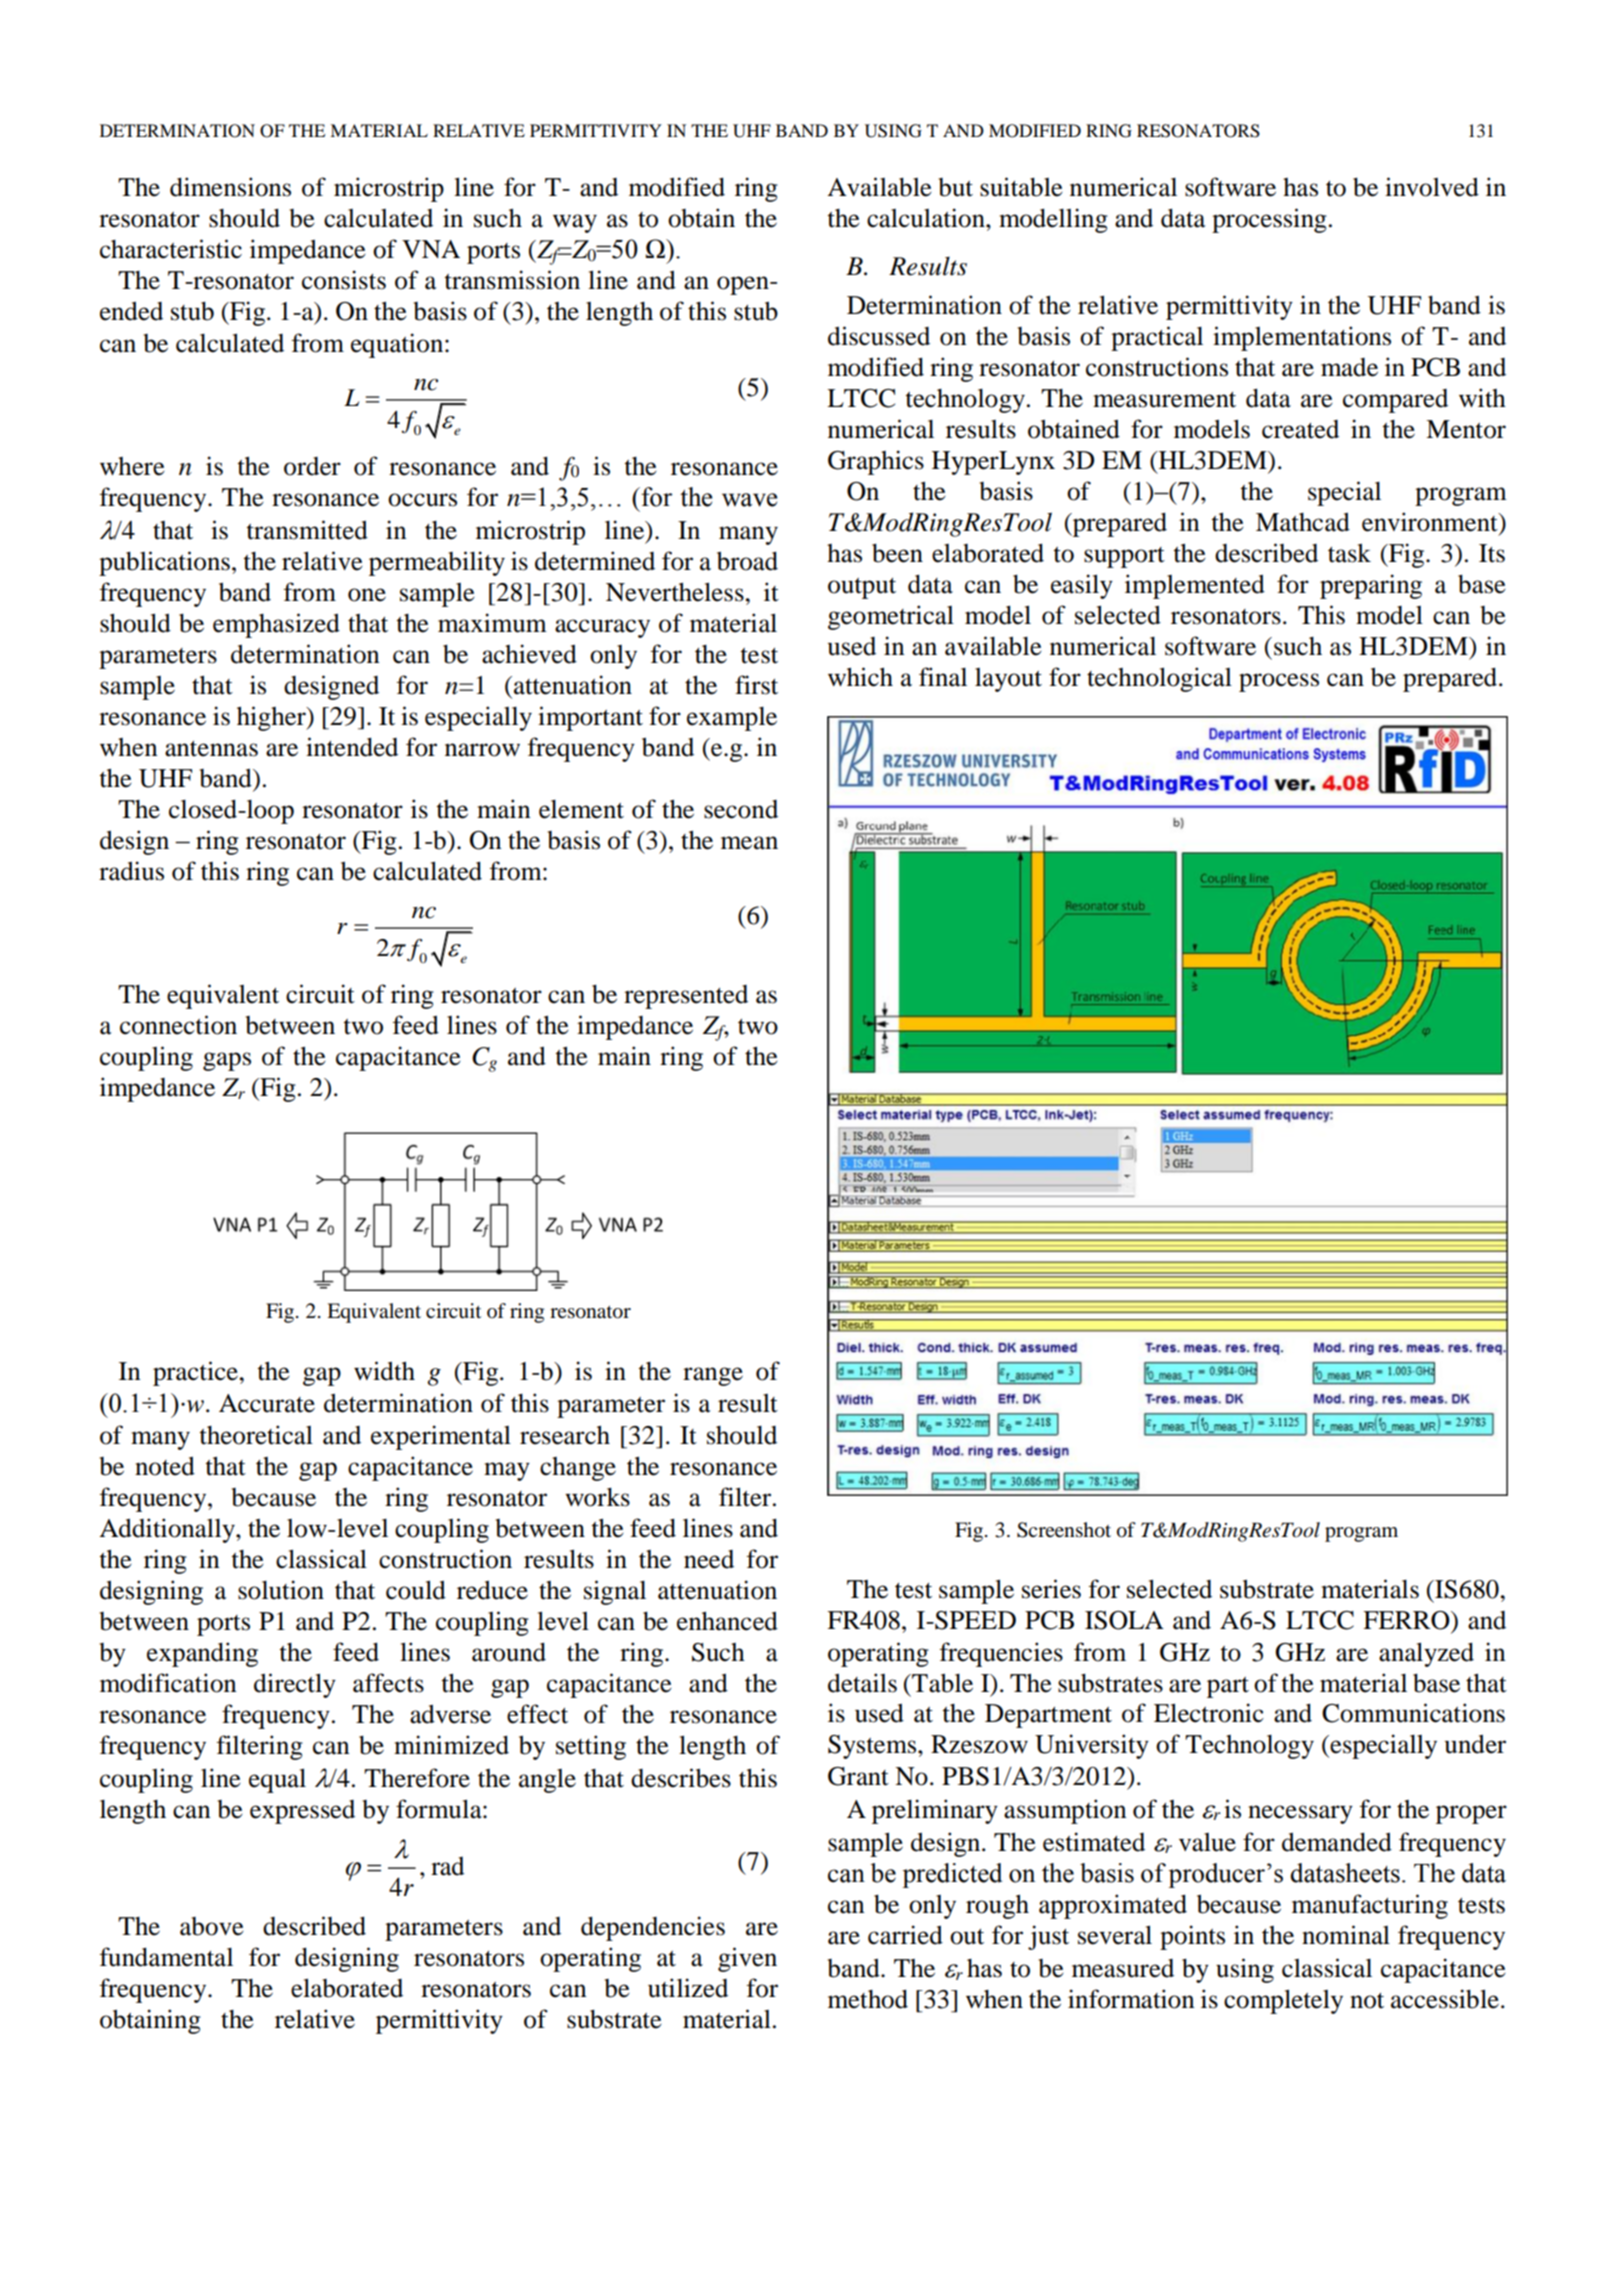  I want to click on involved, so click(1432, 187).
